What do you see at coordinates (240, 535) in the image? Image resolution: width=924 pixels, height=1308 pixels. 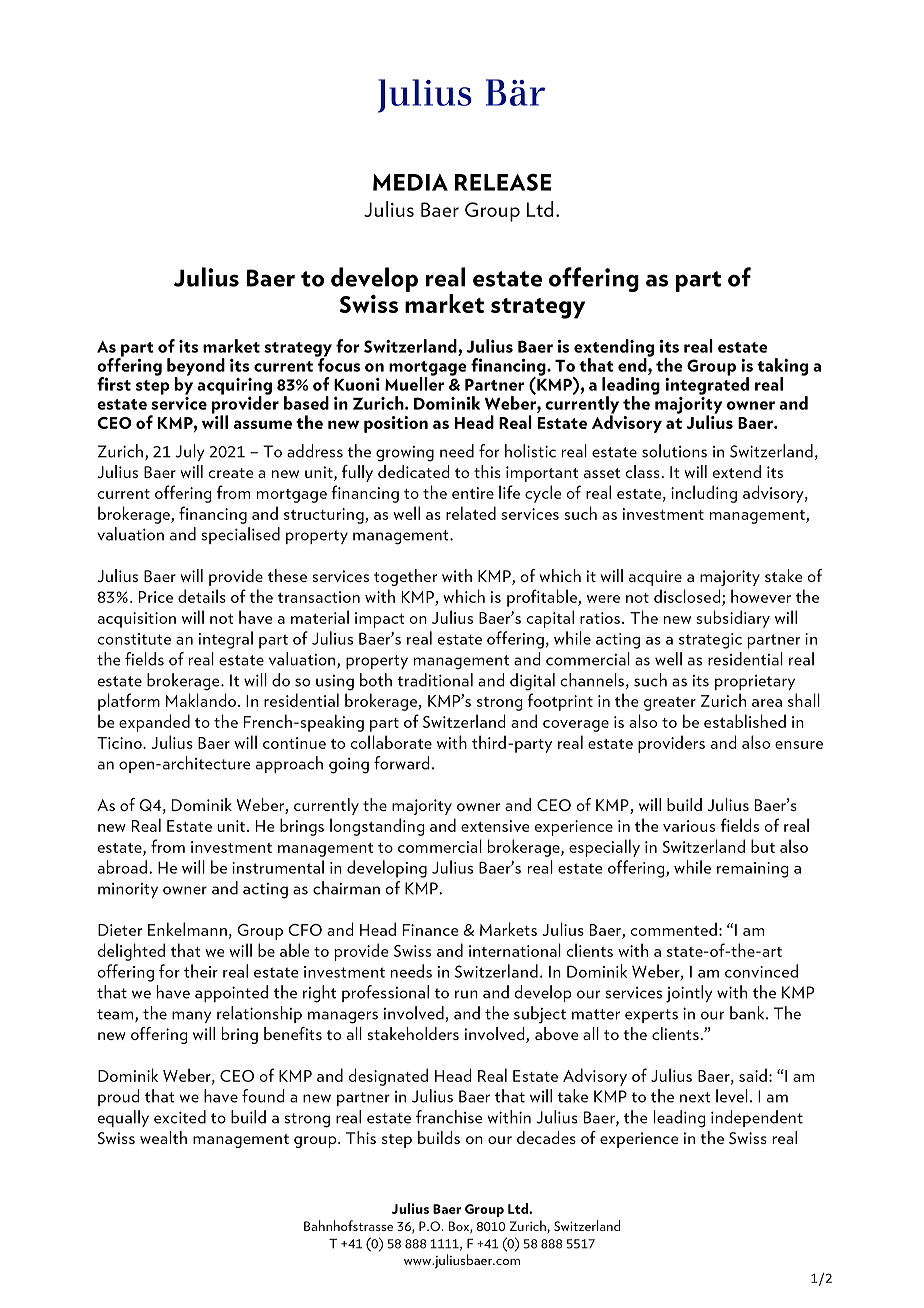 I see `specialised` at bounding box center [240, 535].
